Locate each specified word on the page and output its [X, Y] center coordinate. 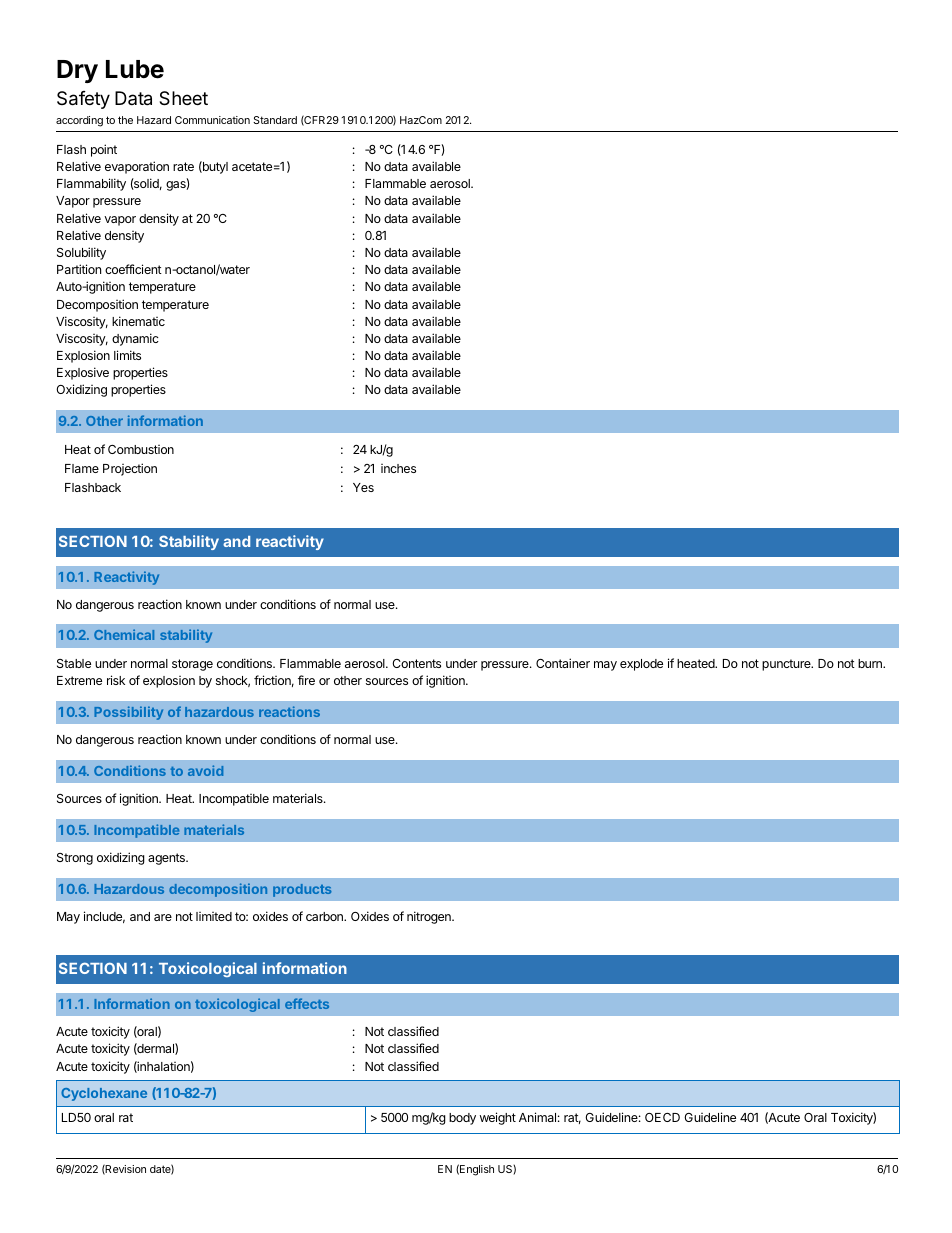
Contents [416, 663]
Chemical [124, 634]
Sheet [183, 98]
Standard [275, 120]
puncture [787, 665]
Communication [212, 120]
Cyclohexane [104, 1094]
